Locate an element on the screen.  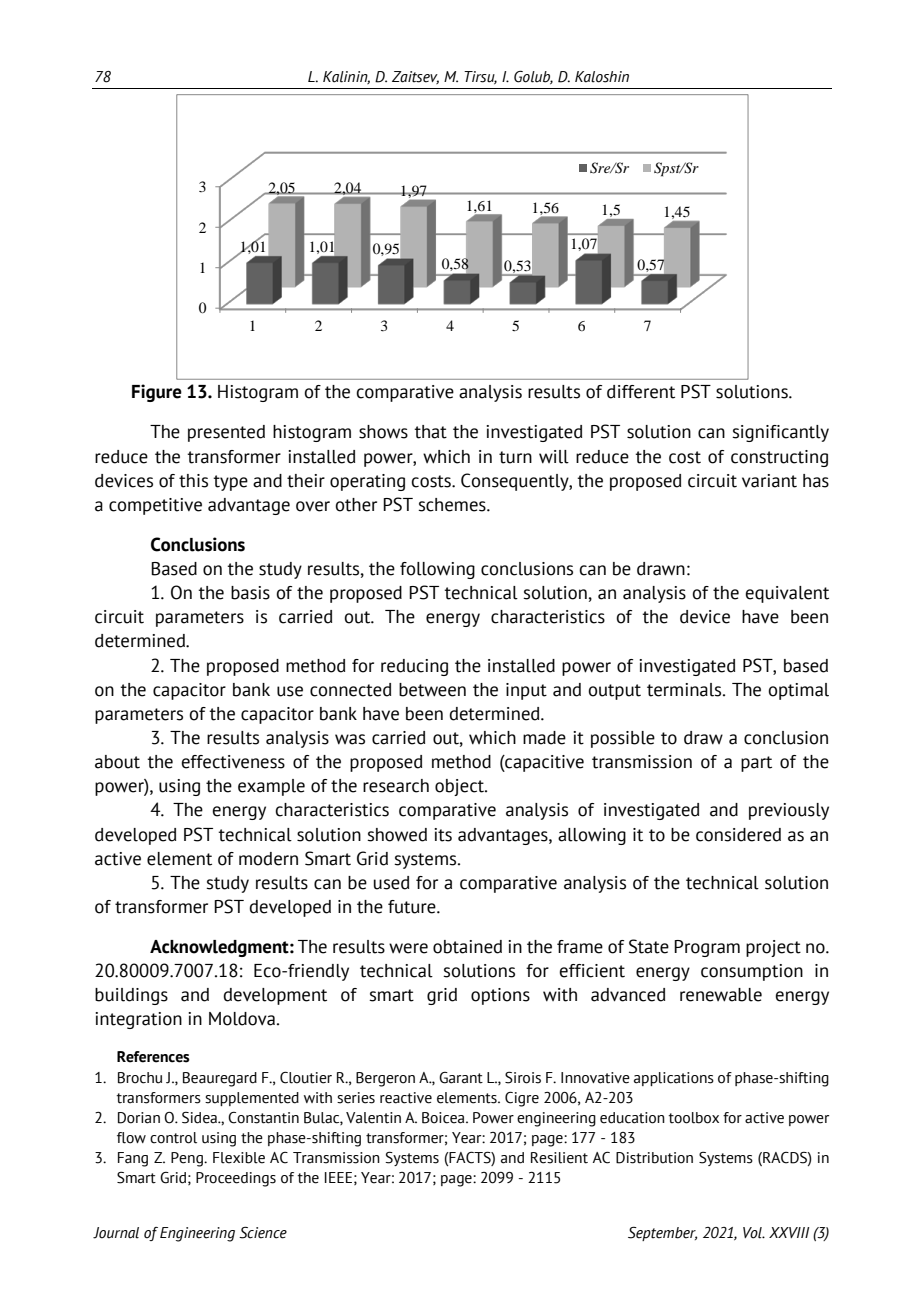
Resilient is located at coordinates (559, 1158).
